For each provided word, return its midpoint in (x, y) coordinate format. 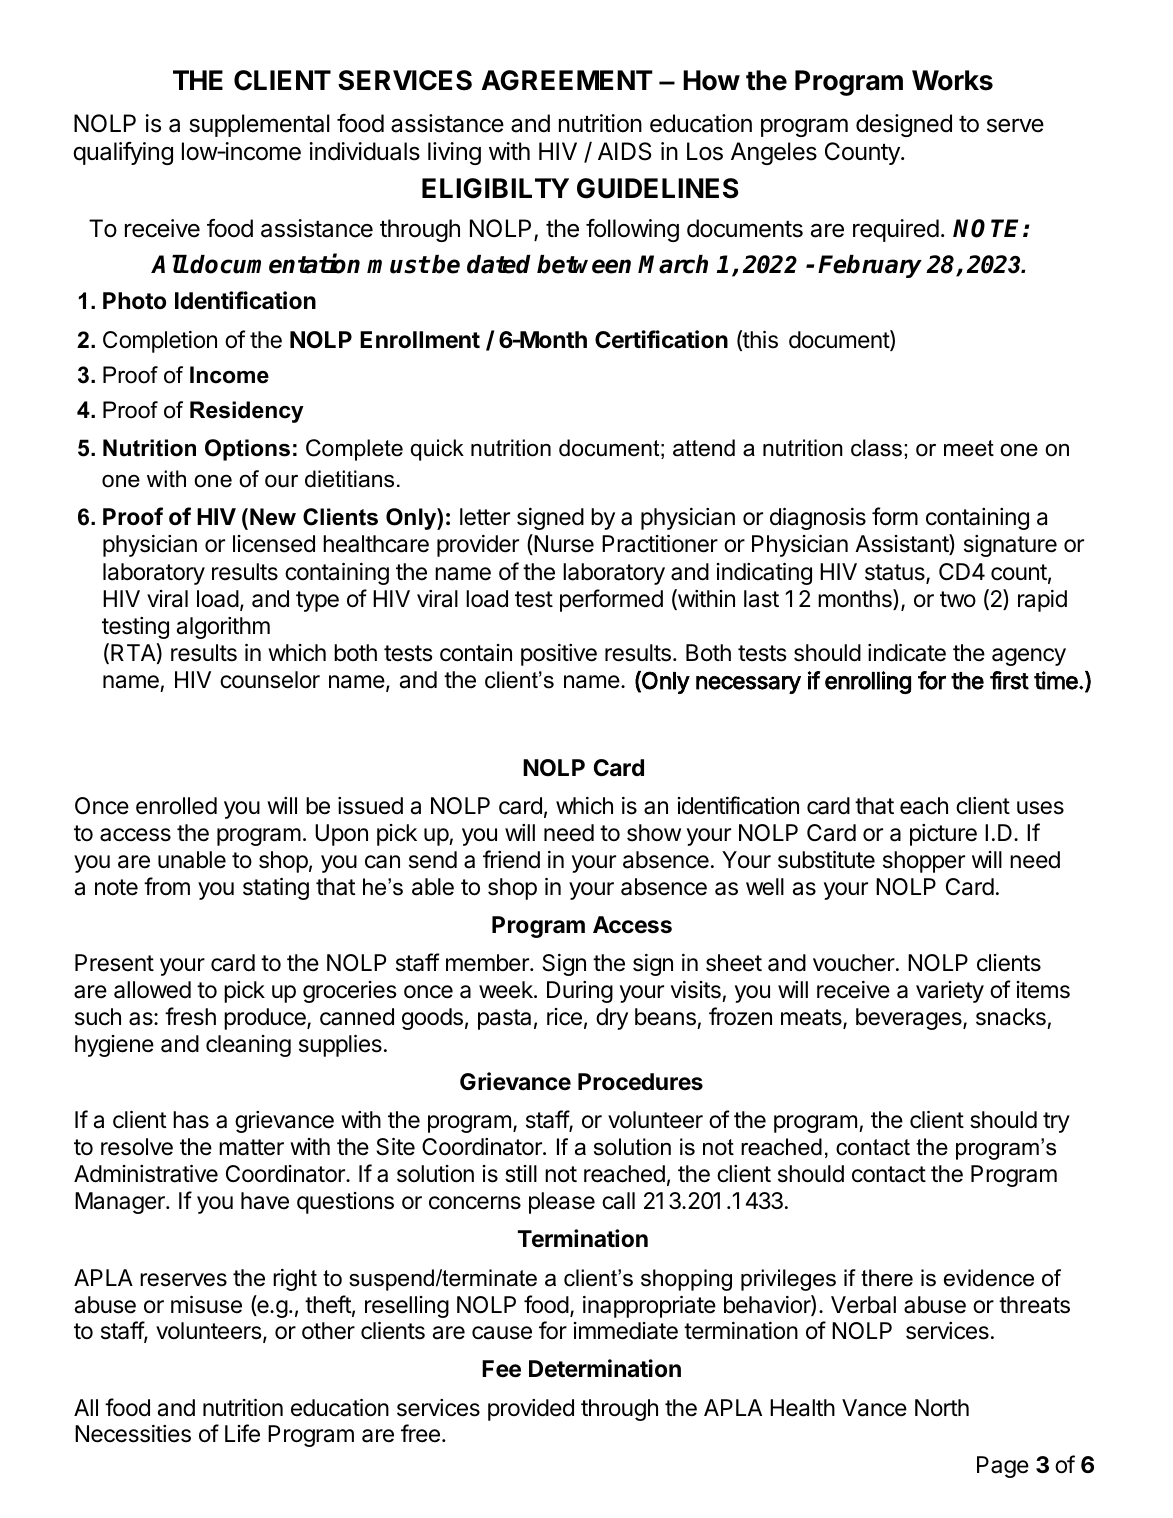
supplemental (259, 125)
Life (242, 1433)
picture (943, 835)
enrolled (176, 806)
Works (952, 80)
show (654, 833)
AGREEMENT (567, 80)
